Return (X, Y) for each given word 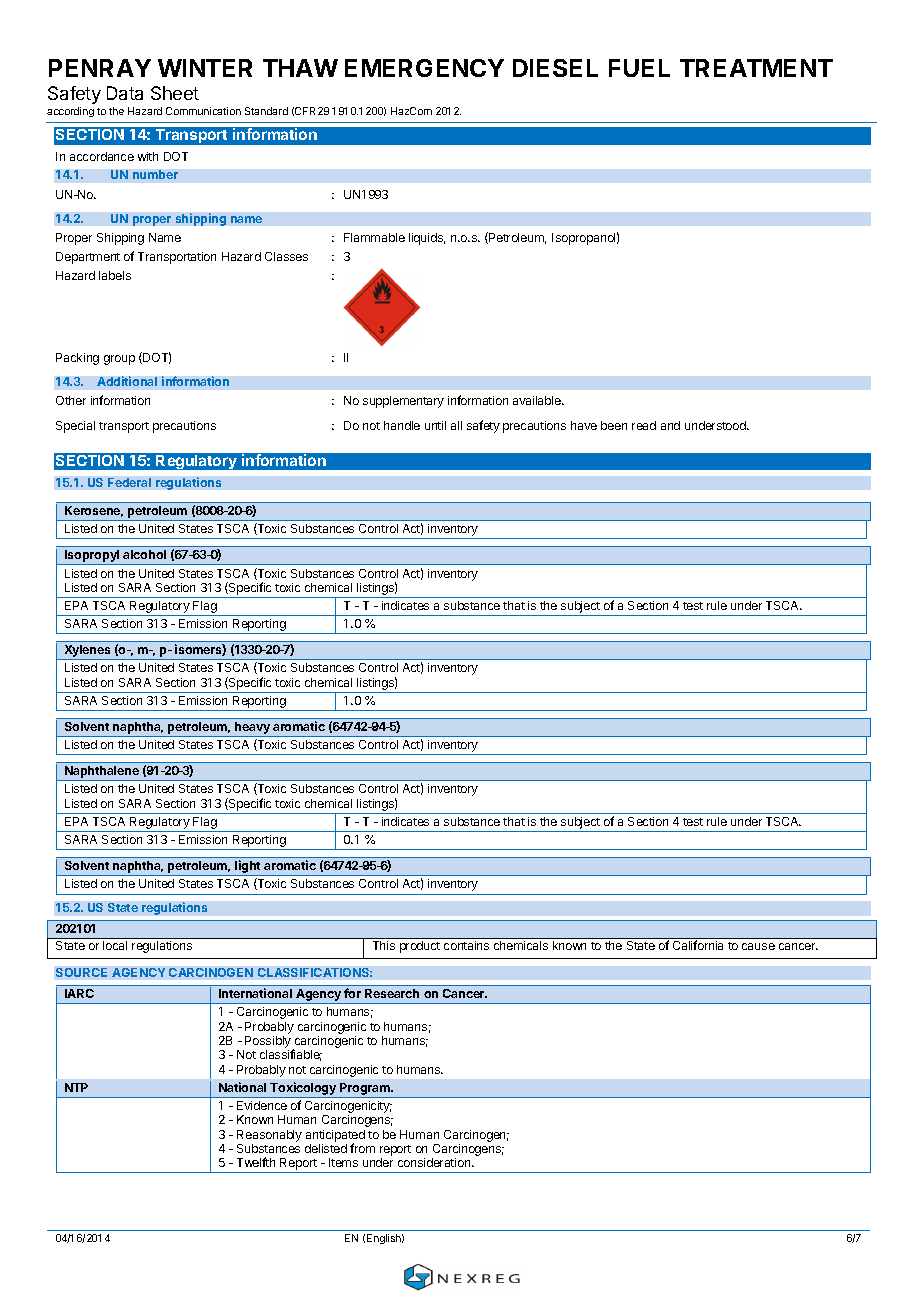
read (644, 425)
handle (402, 425)
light (248, 868)
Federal (129, 482)
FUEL (639, 68)
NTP (76, 1087)
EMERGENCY (424, 68)
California (698, 945)
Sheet (175, 93)
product (420, 947)
